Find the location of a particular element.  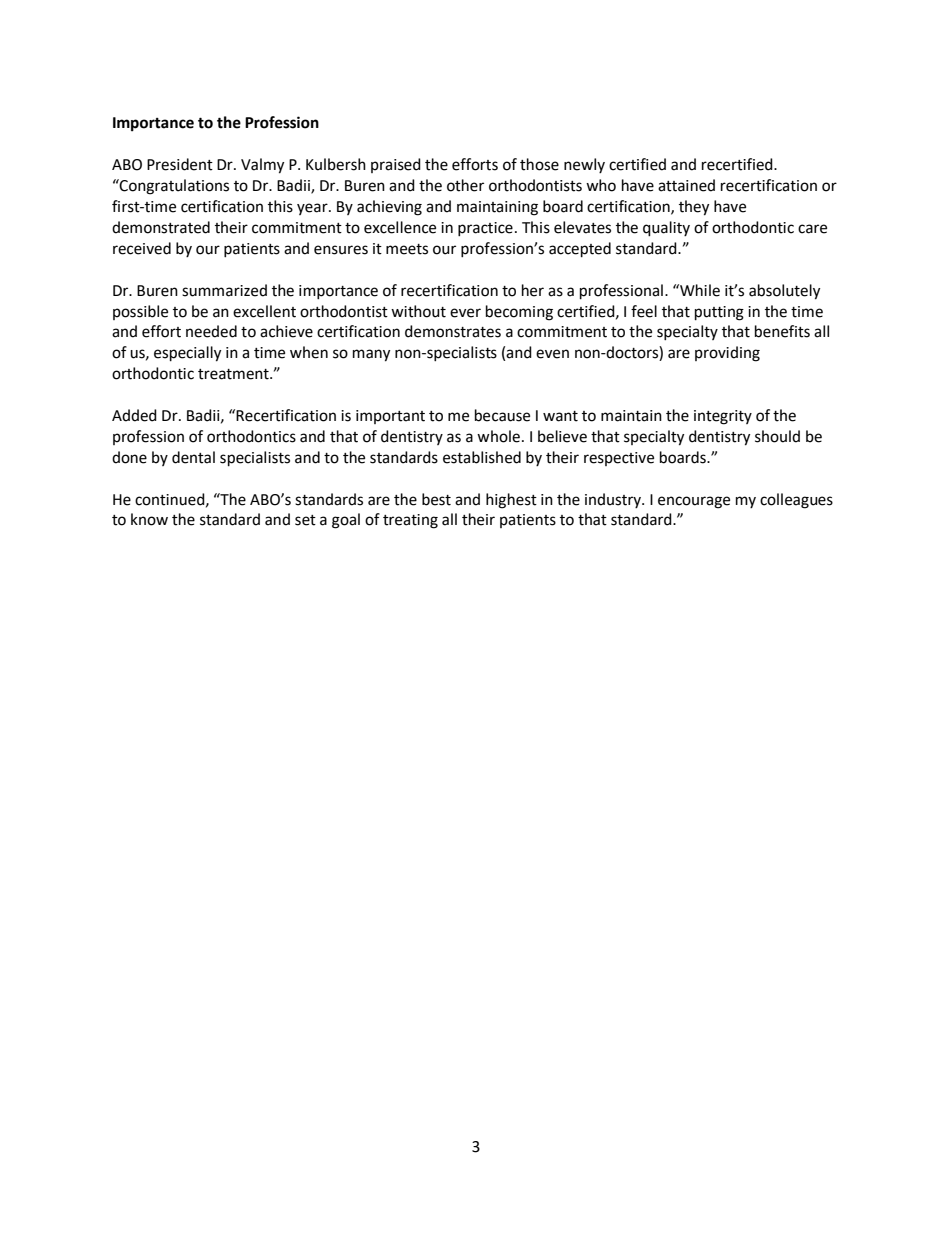

providing is located at coordinates (727, 354).
